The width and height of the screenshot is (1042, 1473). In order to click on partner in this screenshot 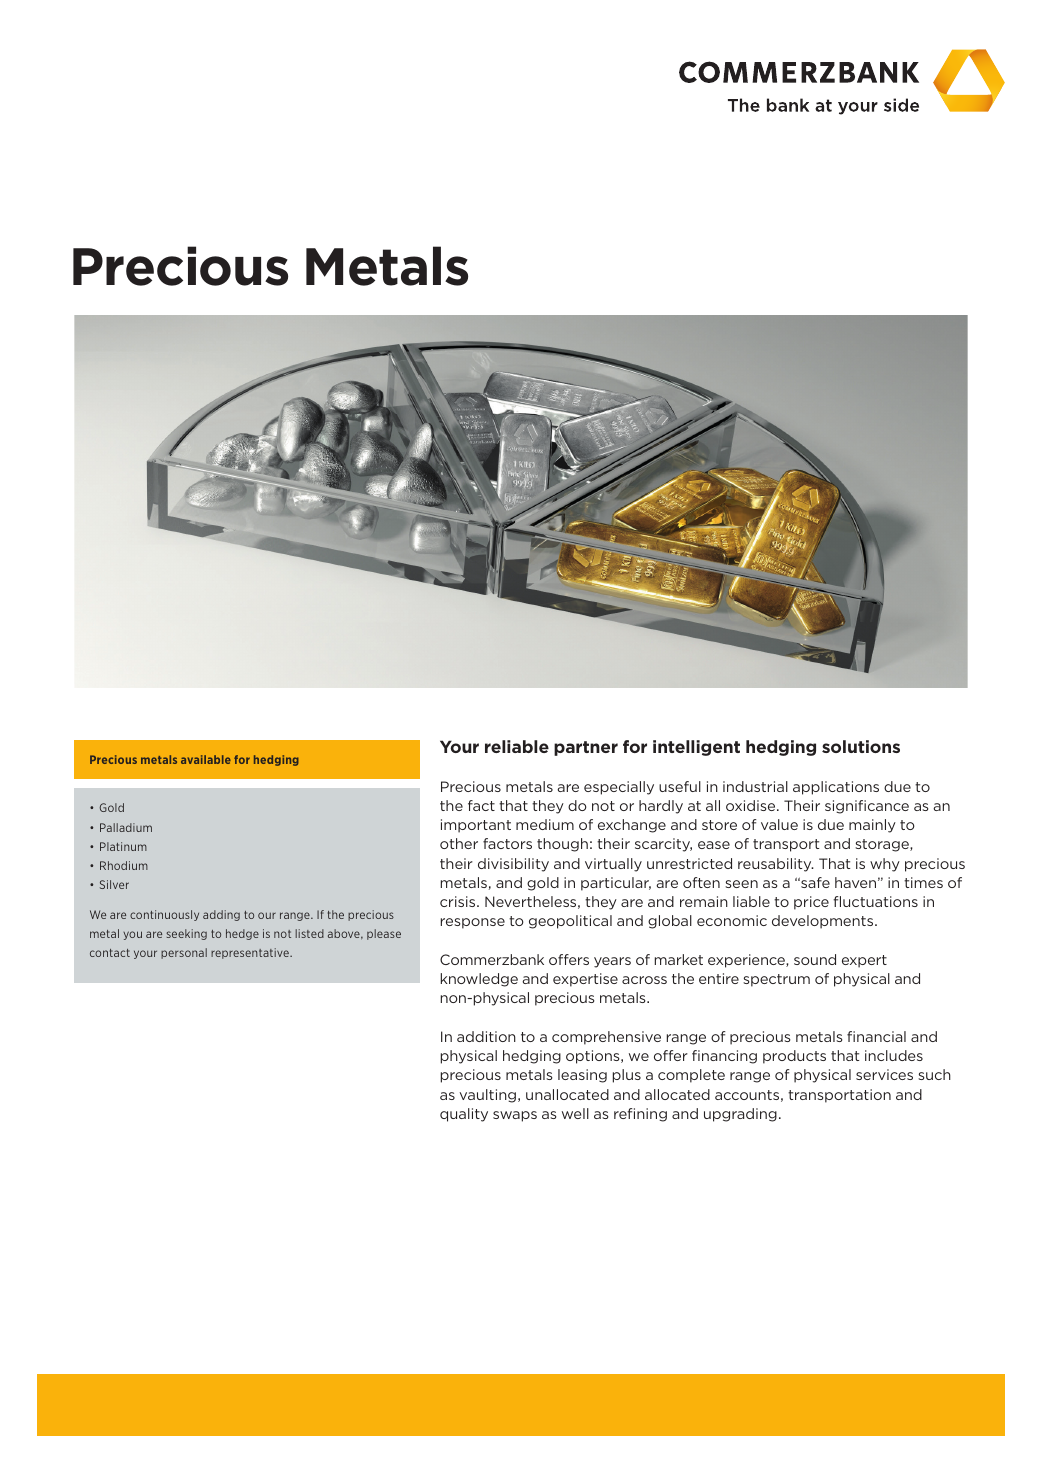, I will do `click(586, 748)`.
